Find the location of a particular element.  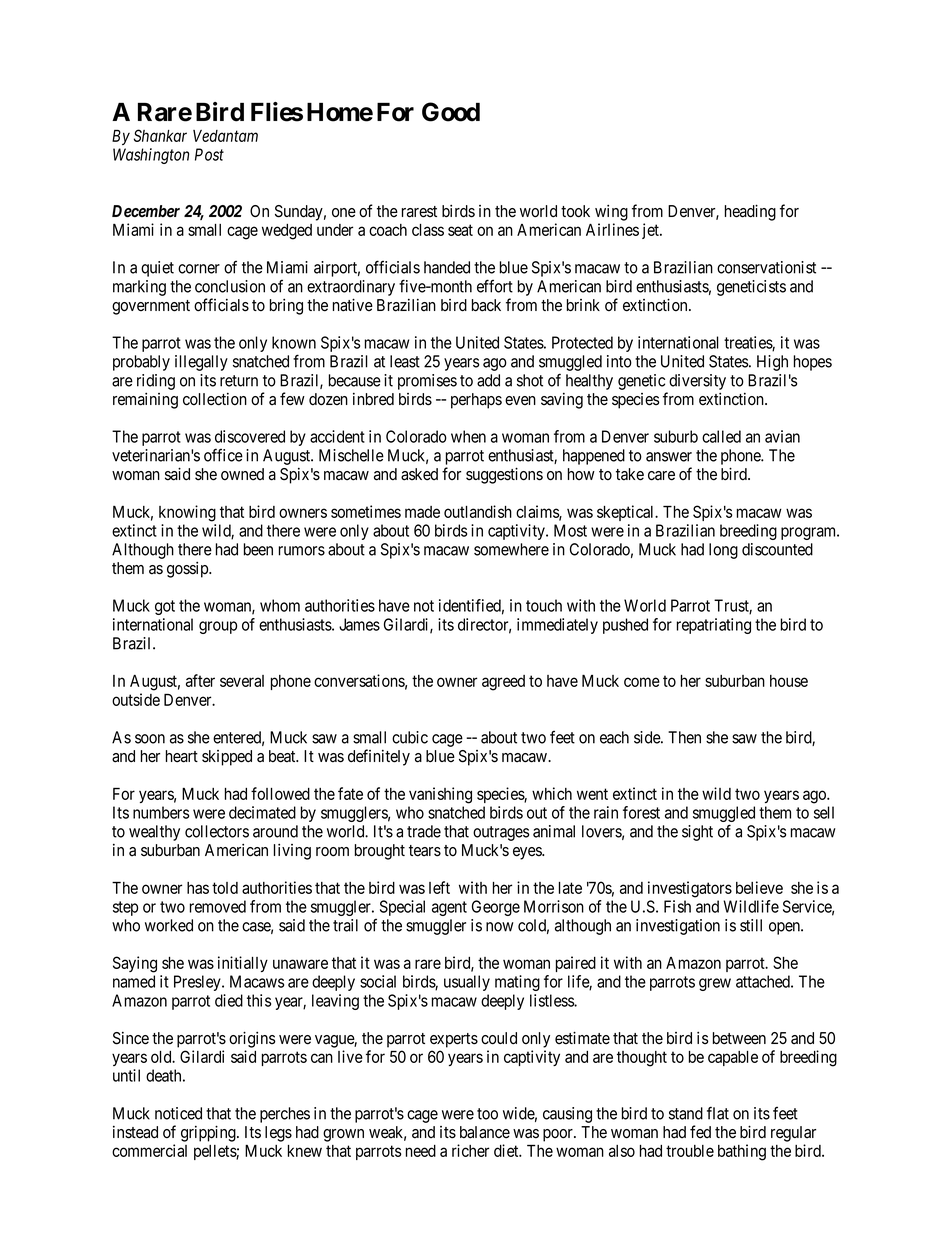

agreed is located at coordinates (503, 683).
